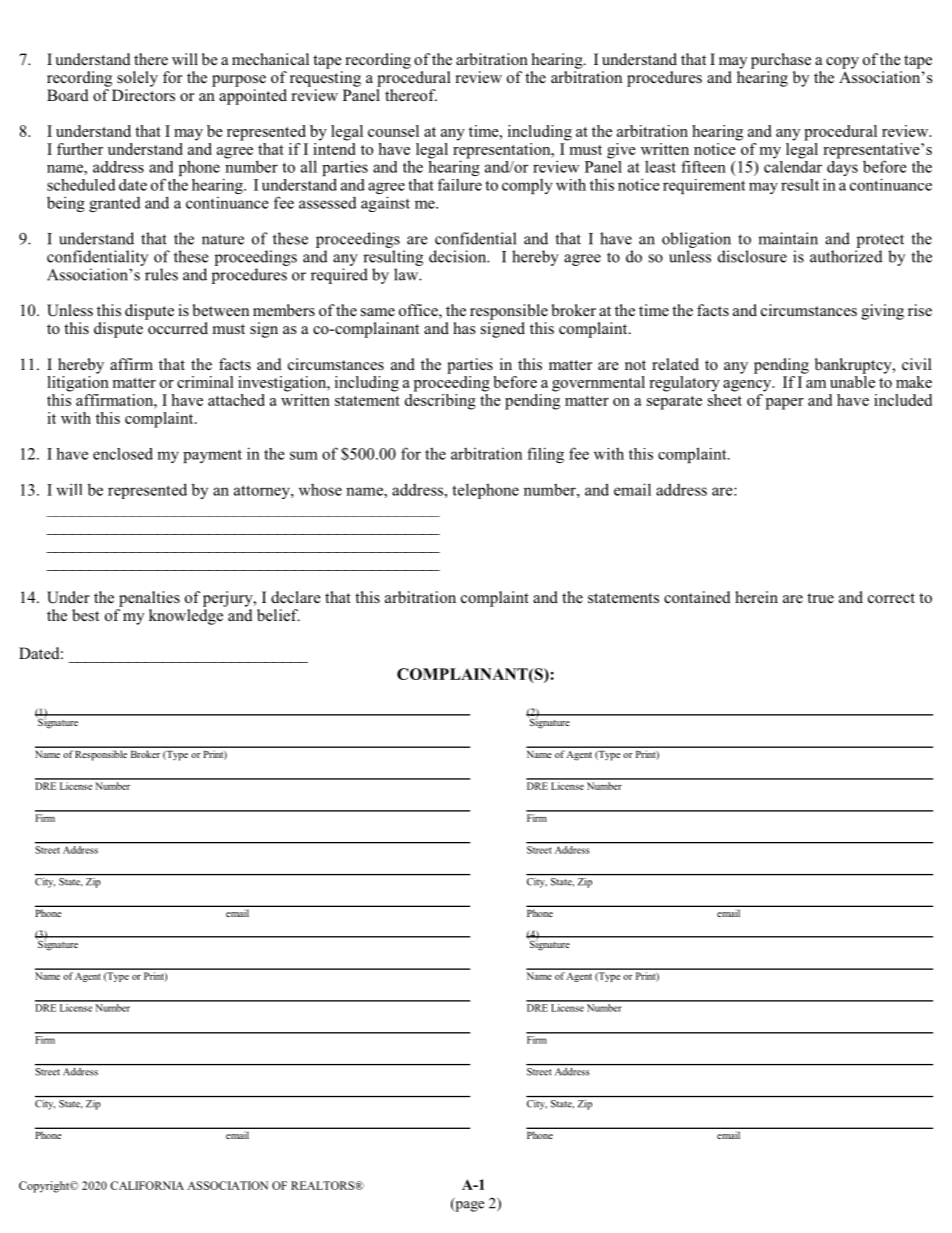 The width and height of the image is (952, 1233). I want to click on true, so click(820, 598).
